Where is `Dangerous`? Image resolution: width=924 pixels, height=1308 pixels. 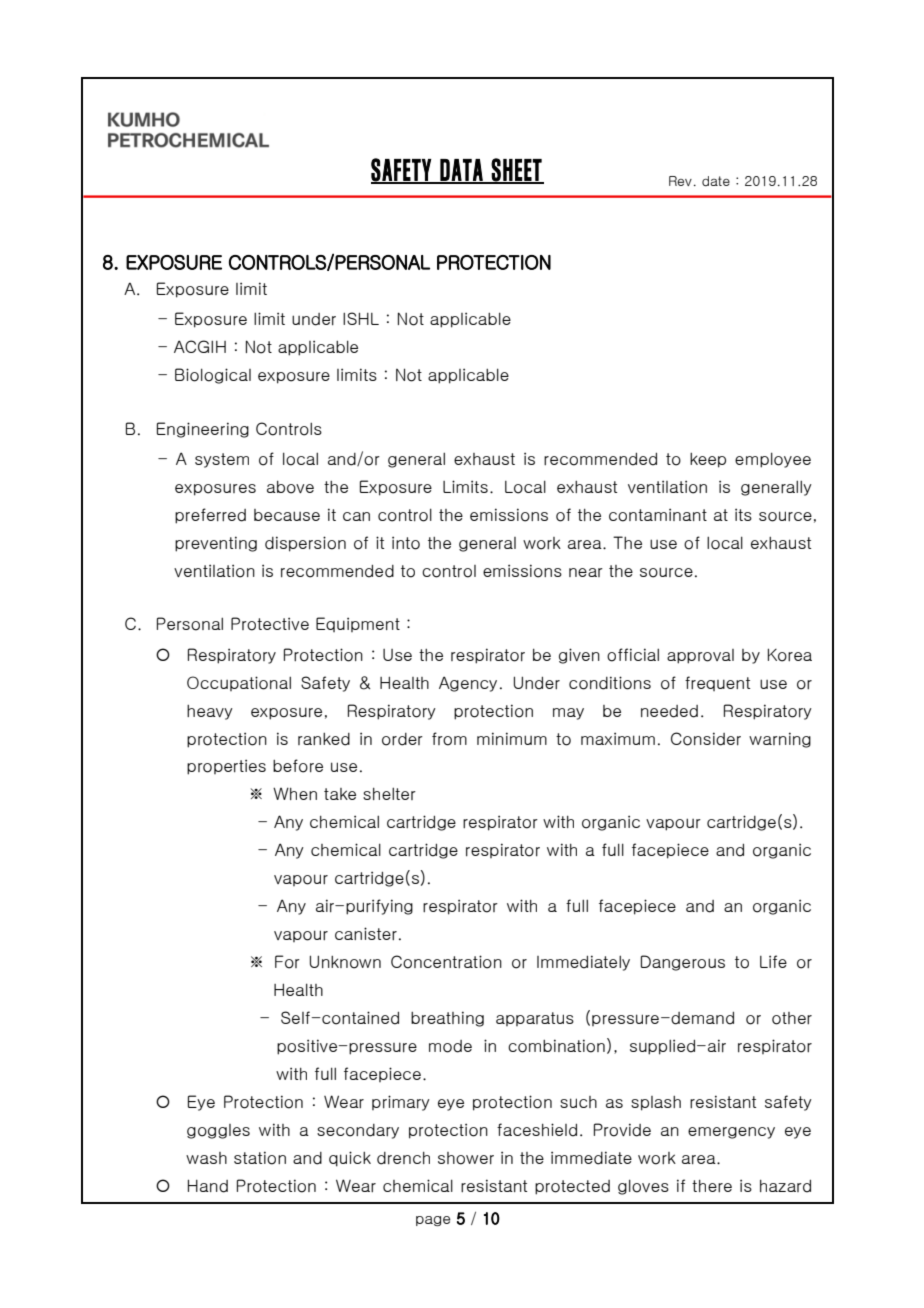
Dangerous is located at coordinates (683, 963).
